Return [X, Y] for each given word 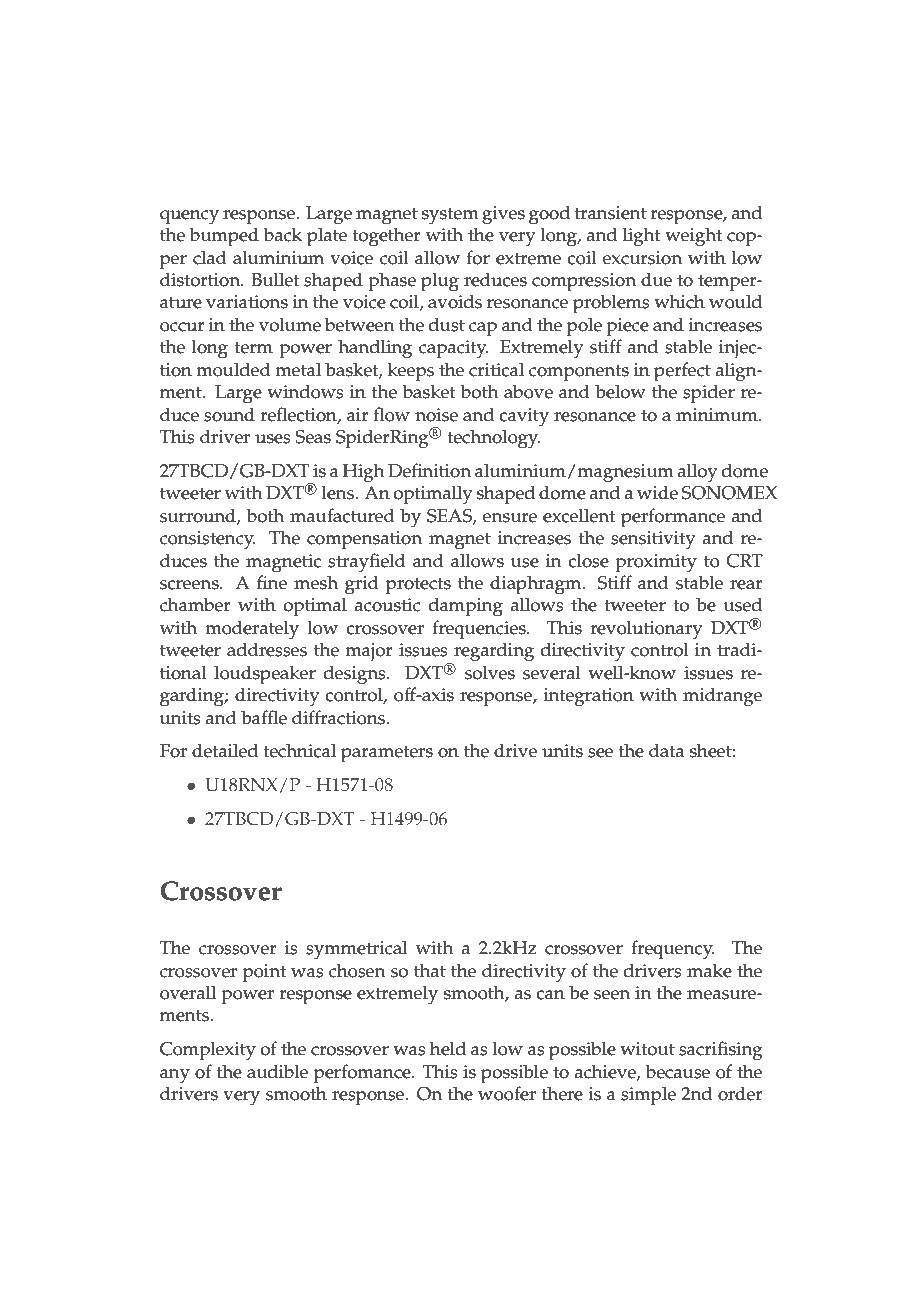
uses [273, 439]
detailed [225, 750]
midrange [722, 697]
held [448, 1048]
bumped [224, 237]
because [677, 1071]
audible [277, 1071]
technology [494, 439]
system [450, 216]
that [430, 970]
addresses [267, 649]
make [709, 970]
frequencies [480, 630]
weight [693, 237]
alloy [698, 472]
